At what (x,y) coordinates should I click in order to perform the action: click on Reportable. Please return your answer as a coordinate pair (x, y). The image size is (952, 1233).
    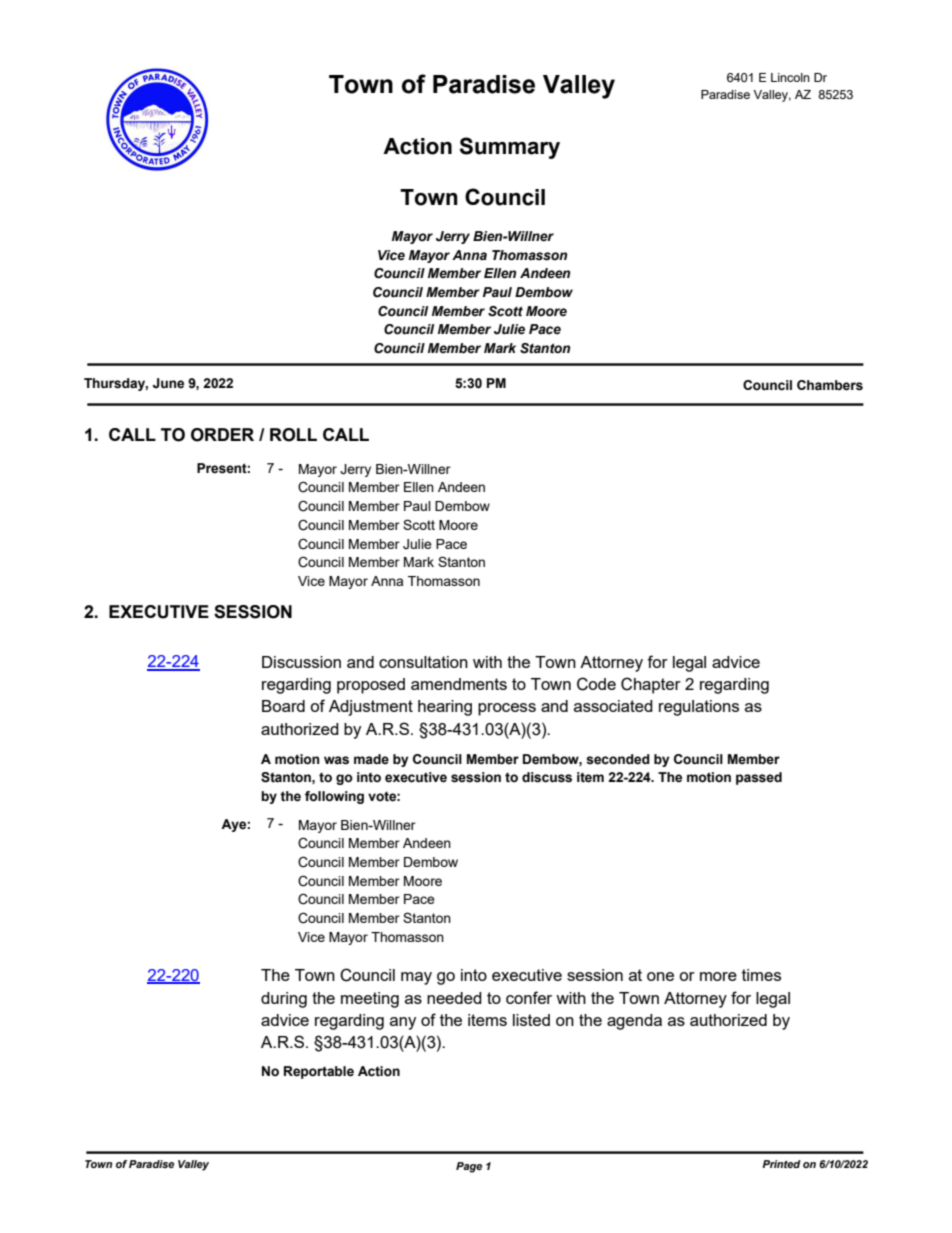
    Looking at the image, I should click on (319, 1072).
